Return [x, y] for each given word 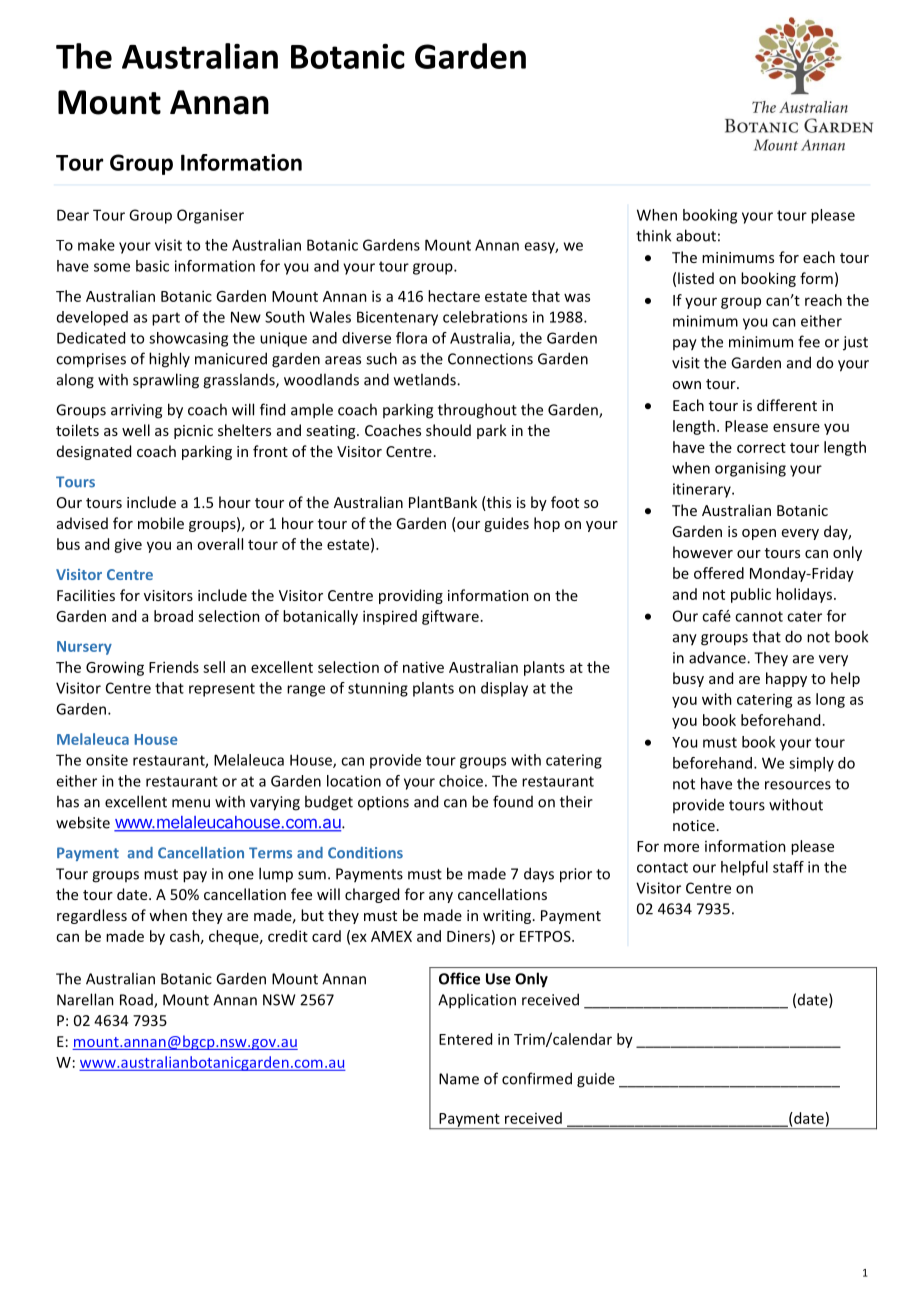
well [136, 430]
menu [191, 803]
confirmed [537, 1078]
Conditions [365, 853]
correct [761, 448]
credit [288, 936]
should [448, 430]
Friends [174, 667]
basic [152, 266]
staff [788, 867]
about [696, 235]
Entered [465, 1039]
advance [718, 657]
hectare [454, 296]
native [423, 667]
